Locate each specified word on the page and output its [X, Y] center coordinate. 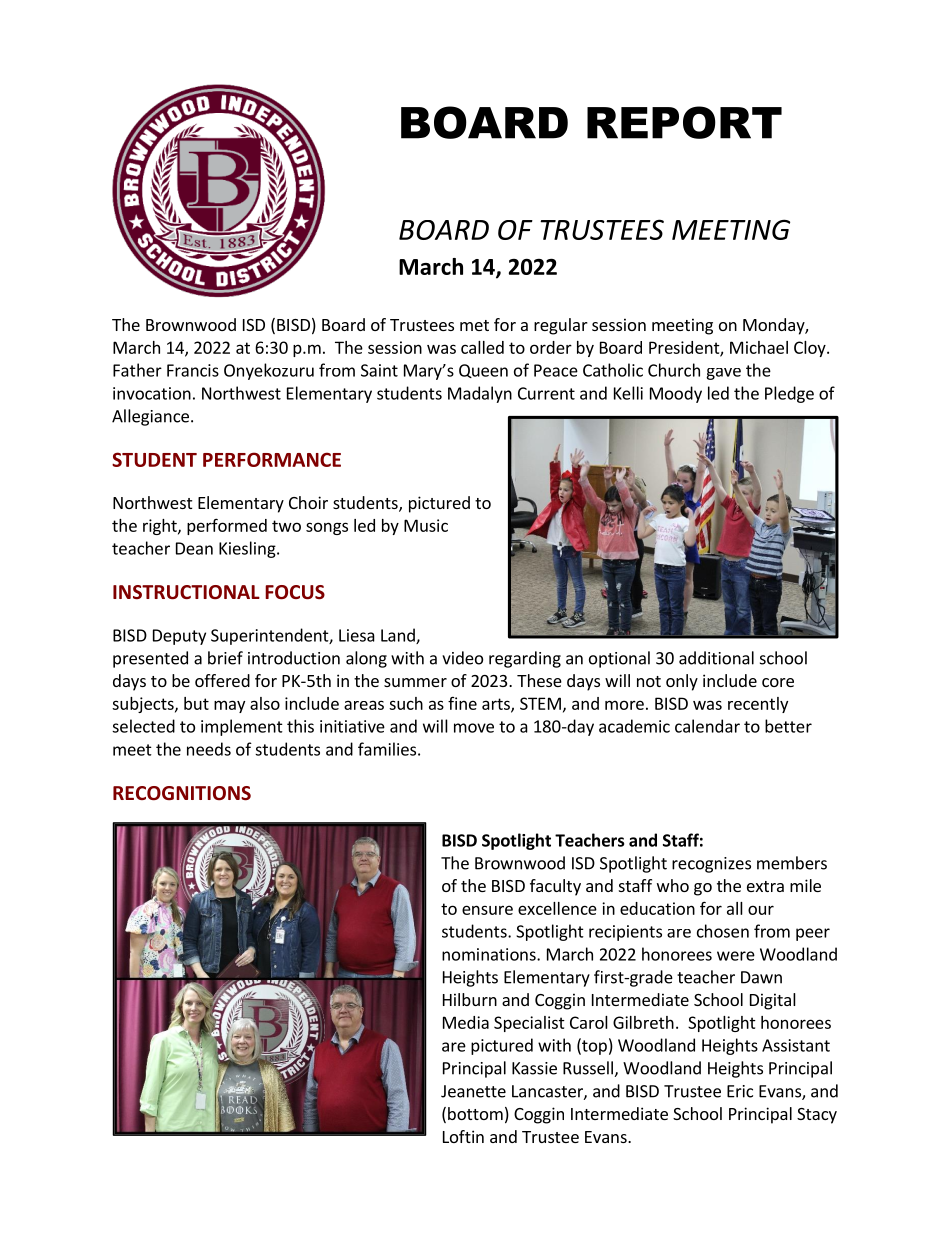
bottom [475, 1113]
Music [426, 525]
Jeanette [473, 1091]
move [474, 728]
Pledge [789, 394]
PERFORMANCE [272, 459]
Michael [759, 347]
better [788, 726]
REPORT [684, 122]
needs [209, 749]
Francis [193, 370]
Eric [740, 1091]
